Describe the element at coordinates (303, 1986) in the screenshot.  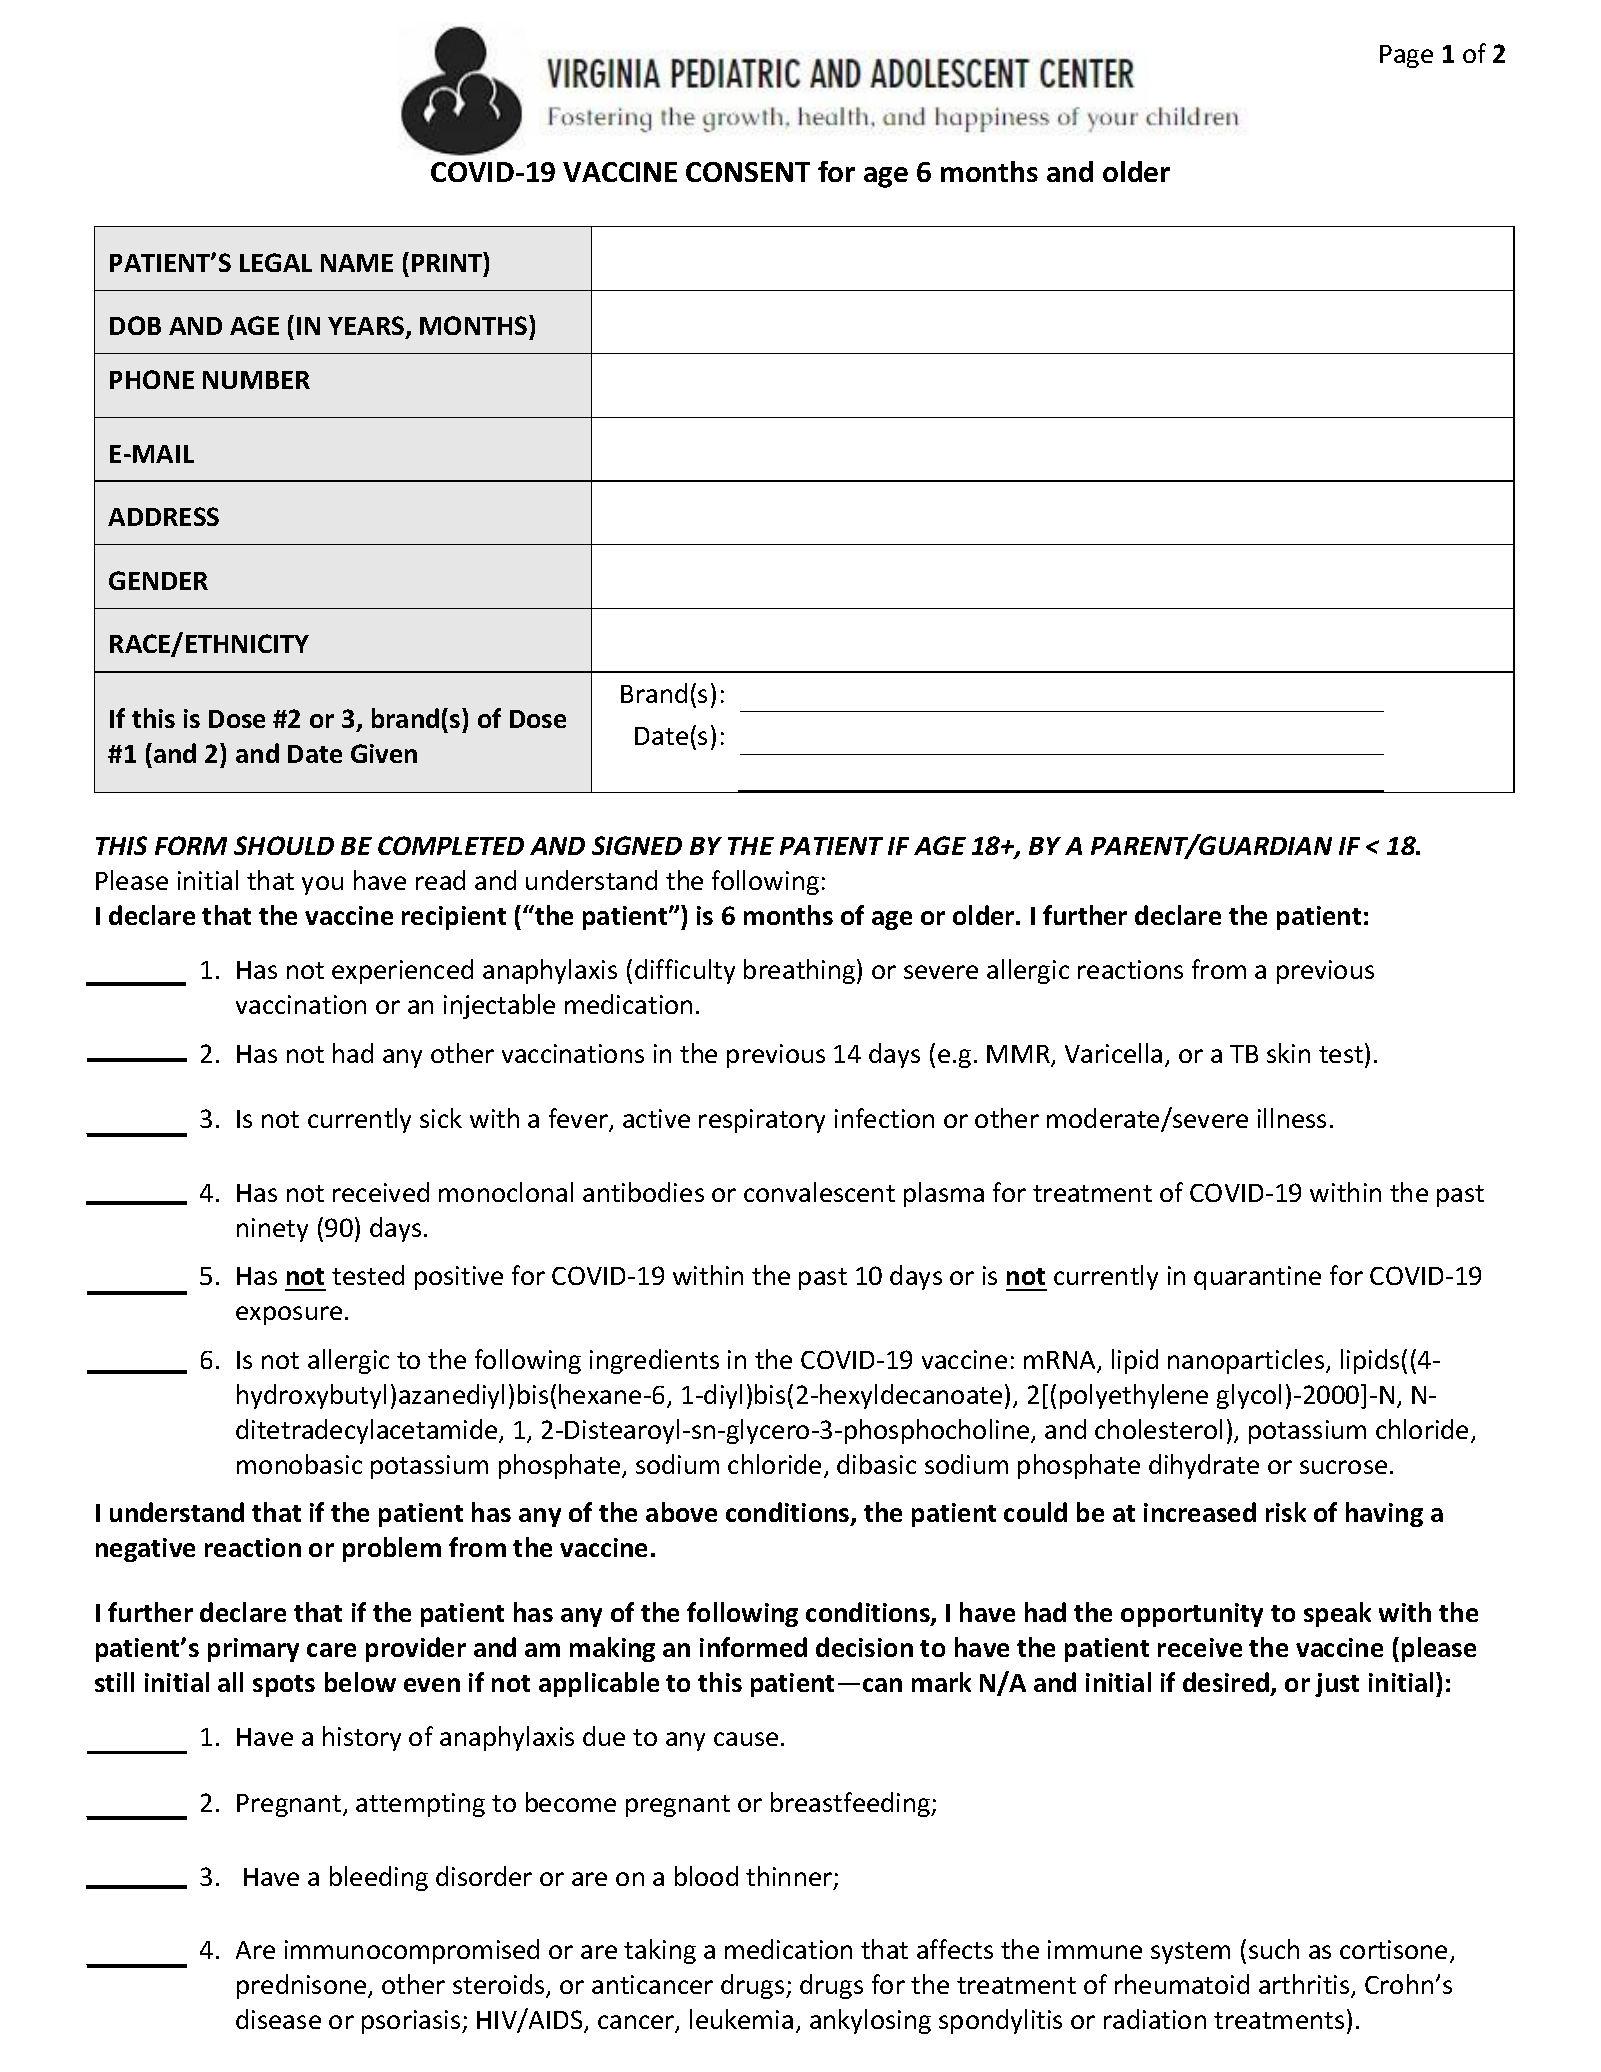
I see `prednisone` at that location.
